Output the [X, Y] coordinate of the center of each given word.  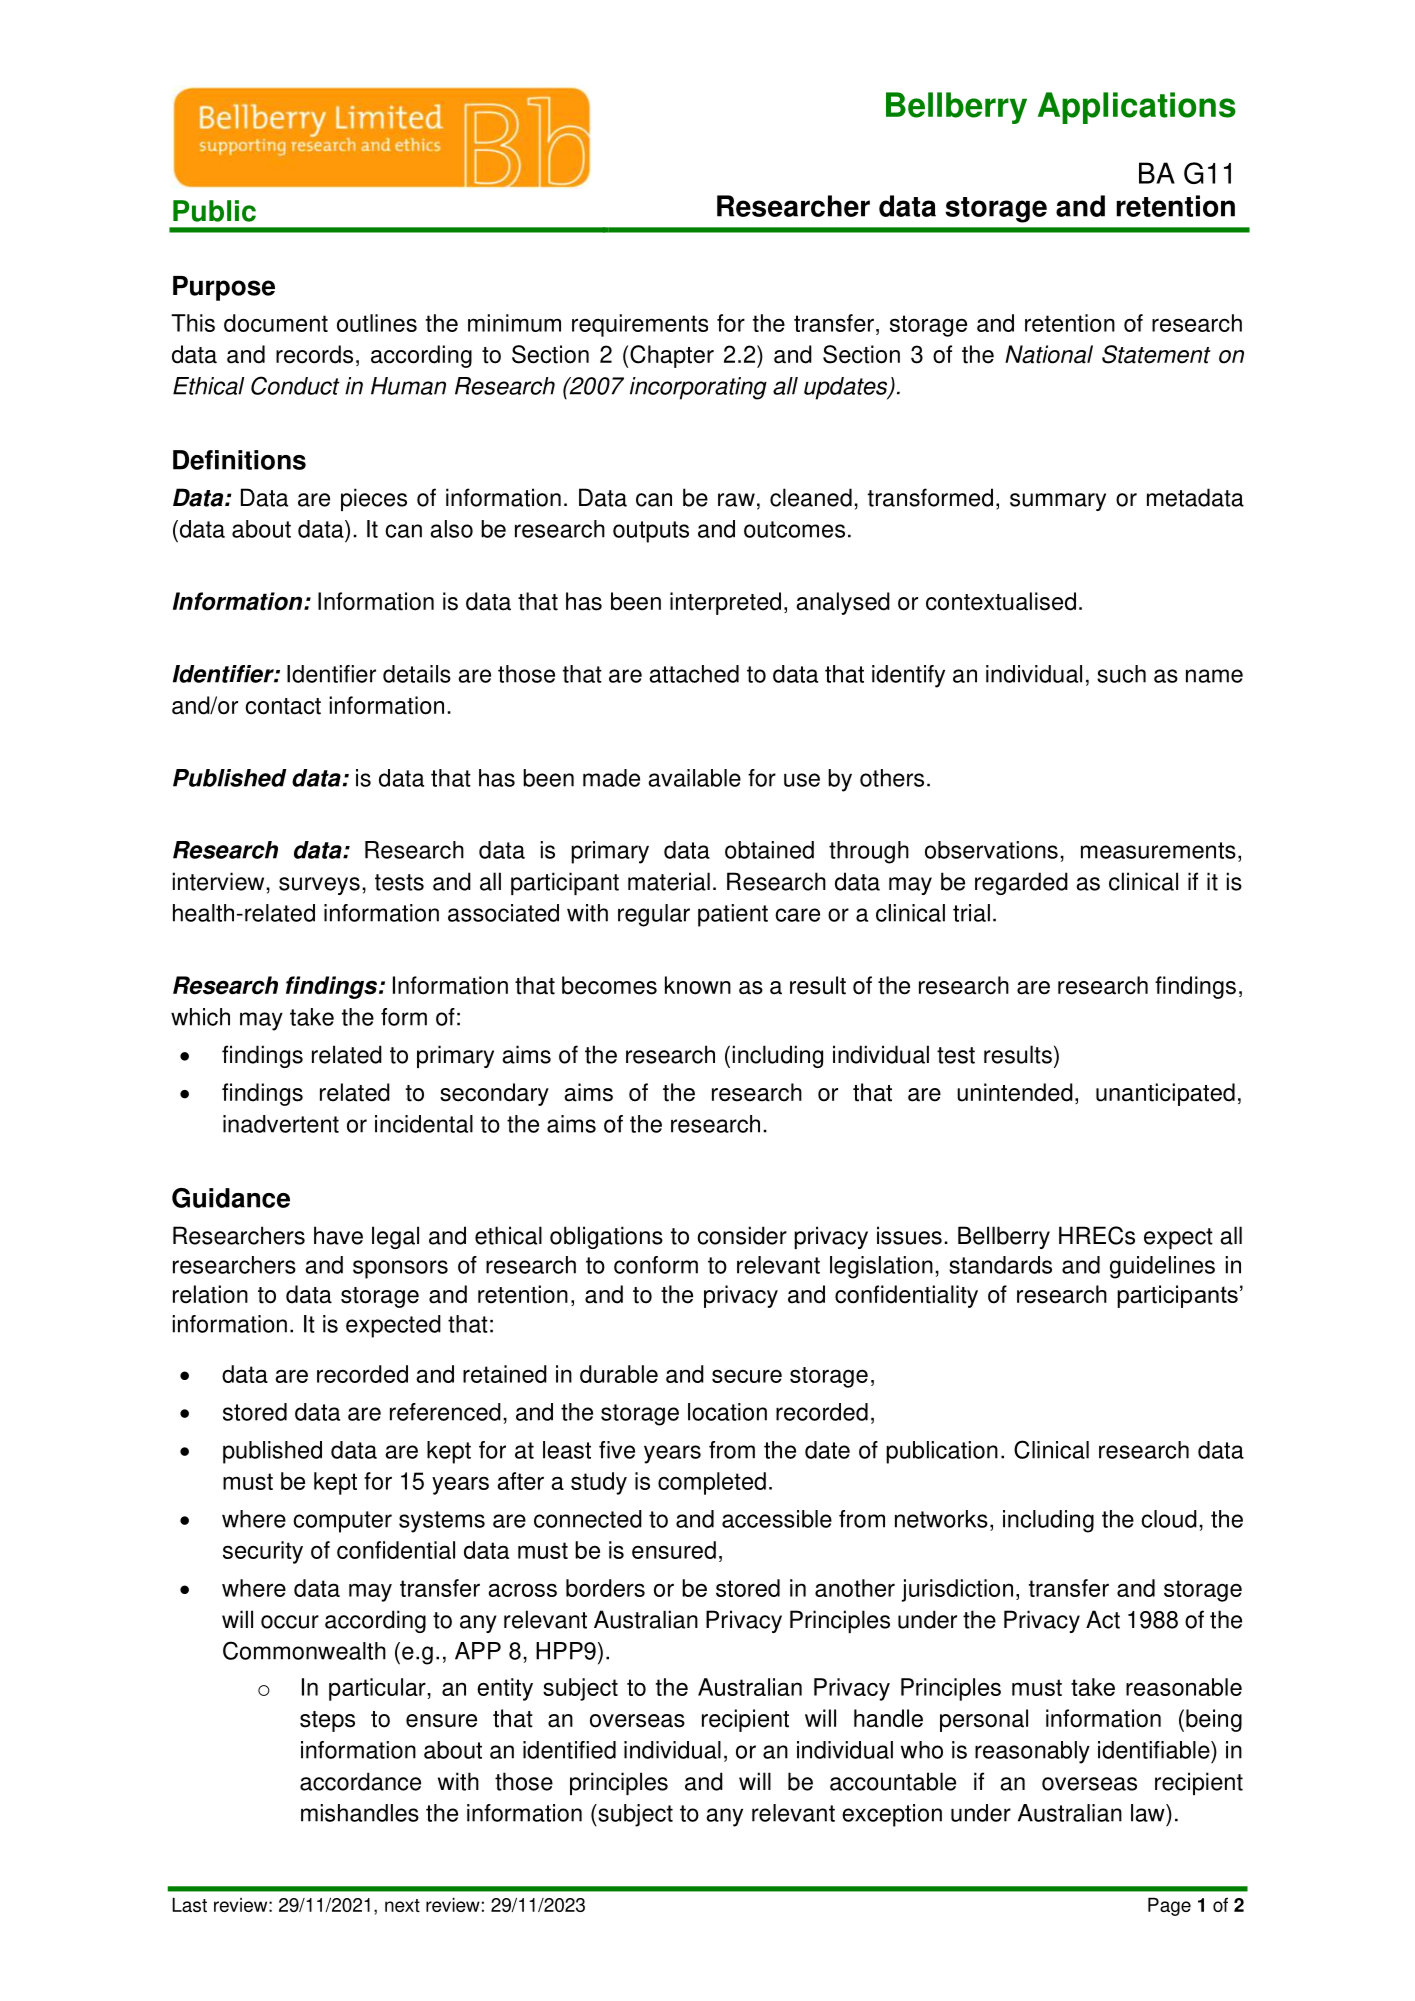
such [1121, 674]
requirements [640, 325]
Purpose [224, 288]
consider [742, 1235]
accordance [360, 1781]
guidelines [1162, 1267]
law [1149, 1813]
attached [694, 674]
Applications [1137, 108]
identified [569, 1750]
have [338, 1235]
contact [283, 706]
